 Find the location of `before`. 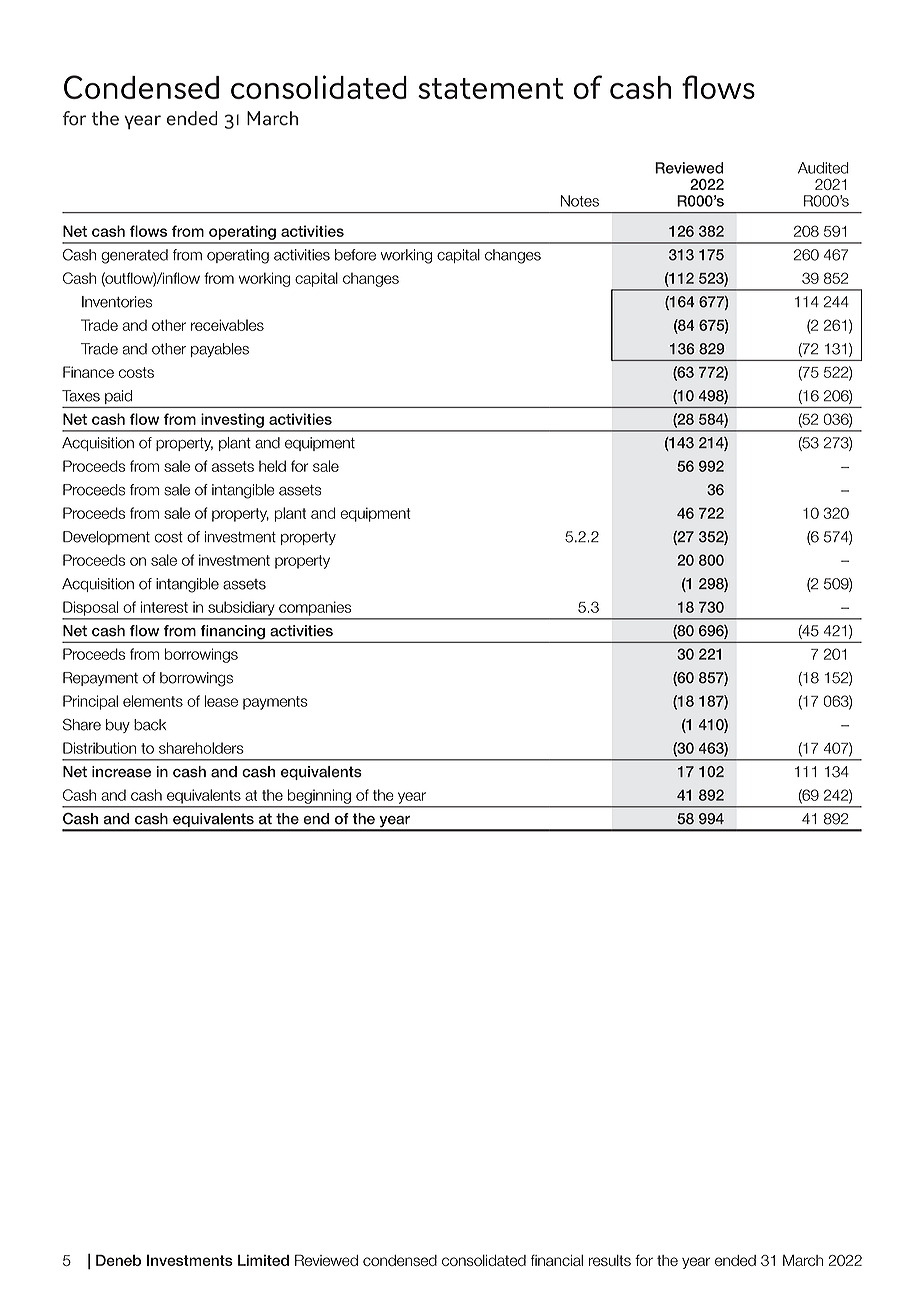

before is located at coordinates (355, 255).
